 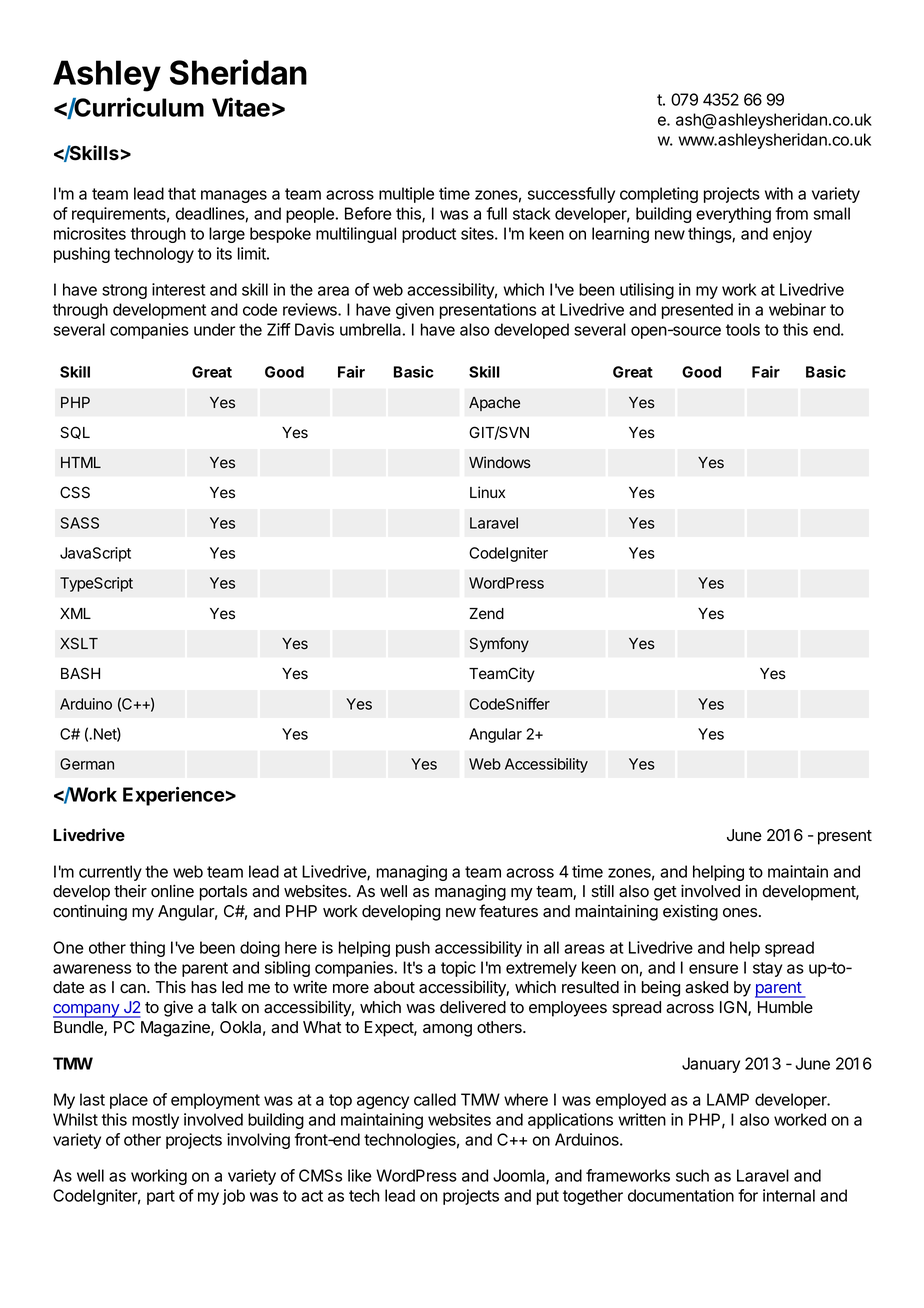 I want to click on tools, so click(x=743, y=329).
